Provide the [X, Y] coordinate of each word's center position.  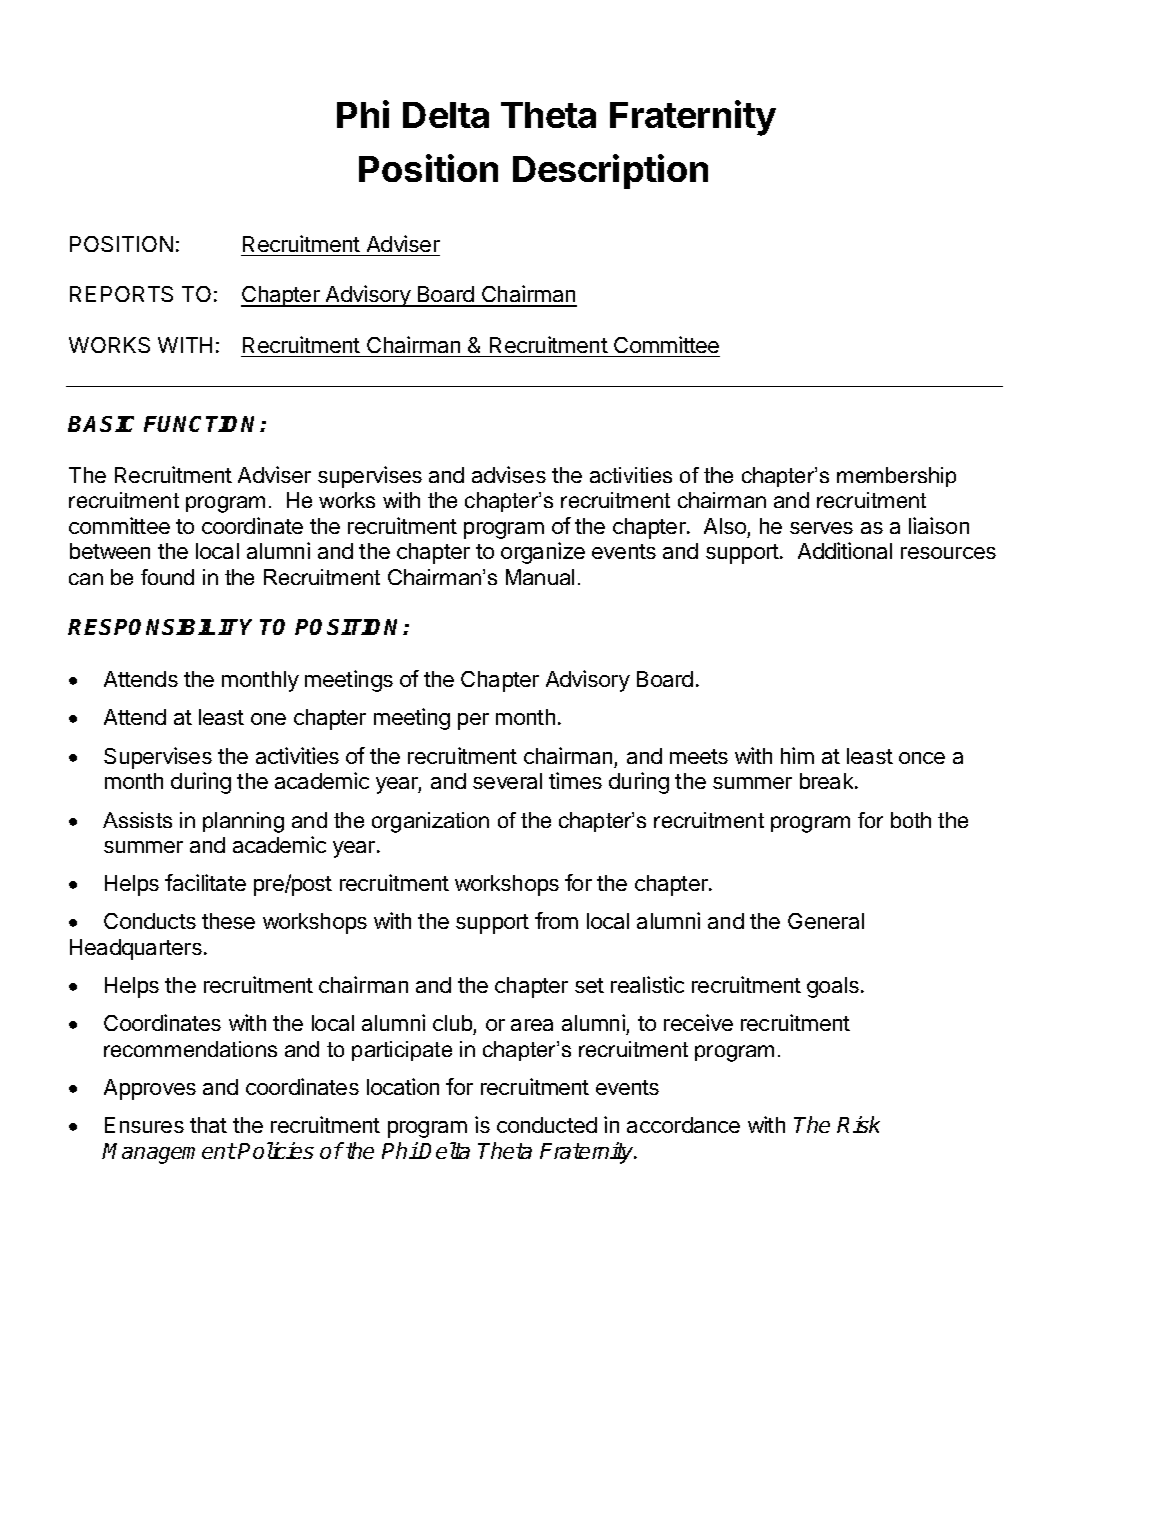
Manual [540, 577]
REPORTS [121, 294]
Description [610, 171]
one [268, 719]
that [208, 1125]
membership [896, 477]
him [797, 755]
